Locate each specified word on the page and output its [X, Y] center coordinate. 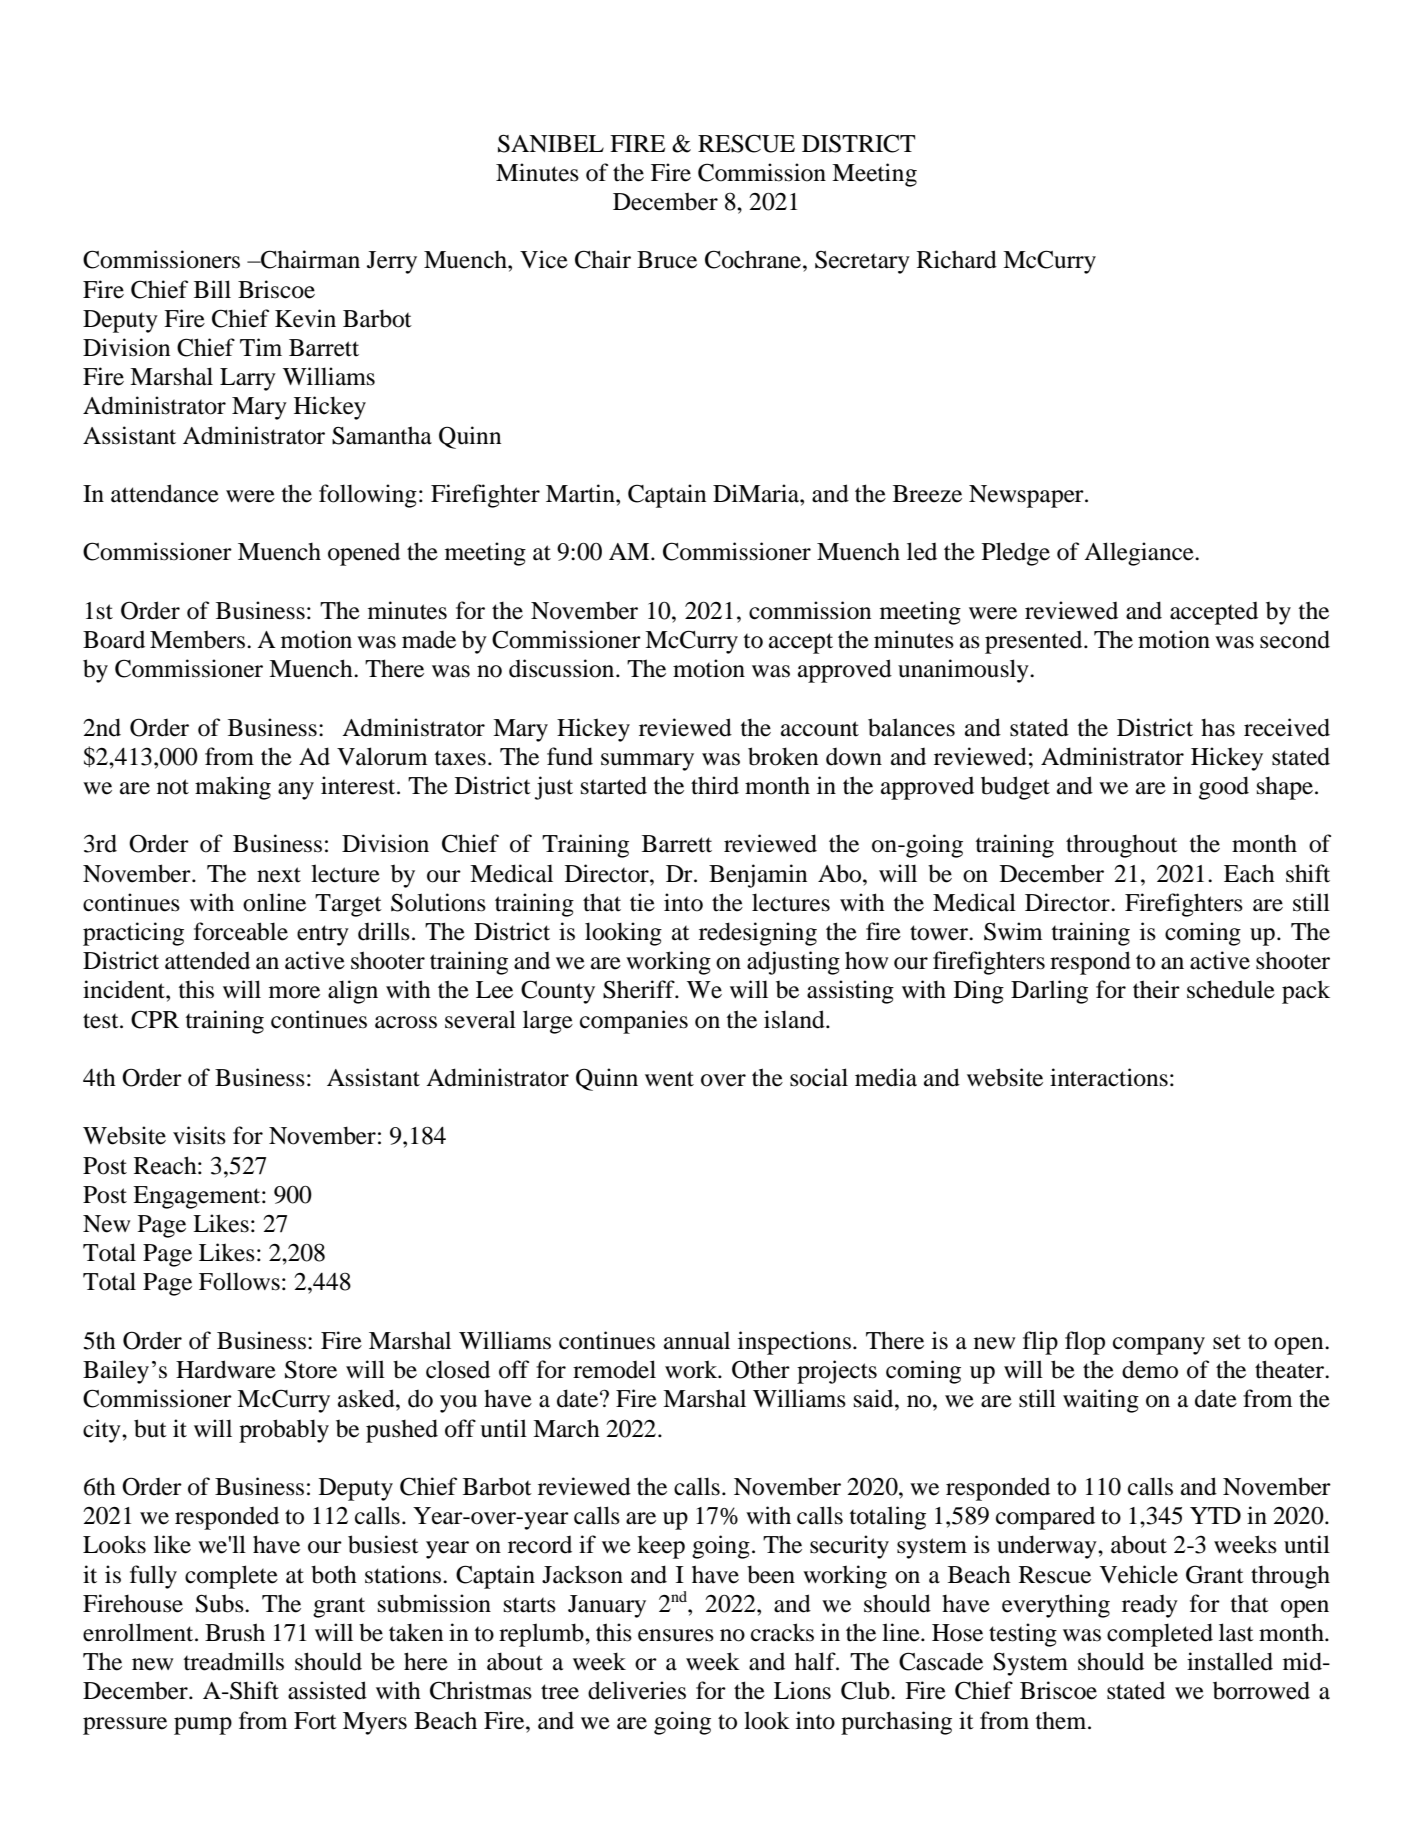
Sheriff [640, 989]
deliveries [637, 1690]
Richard [957, 259]
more [294, 992]
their [1156, 989]
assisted [327, 1690]
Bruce [667, 260]
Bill [212, 289]
